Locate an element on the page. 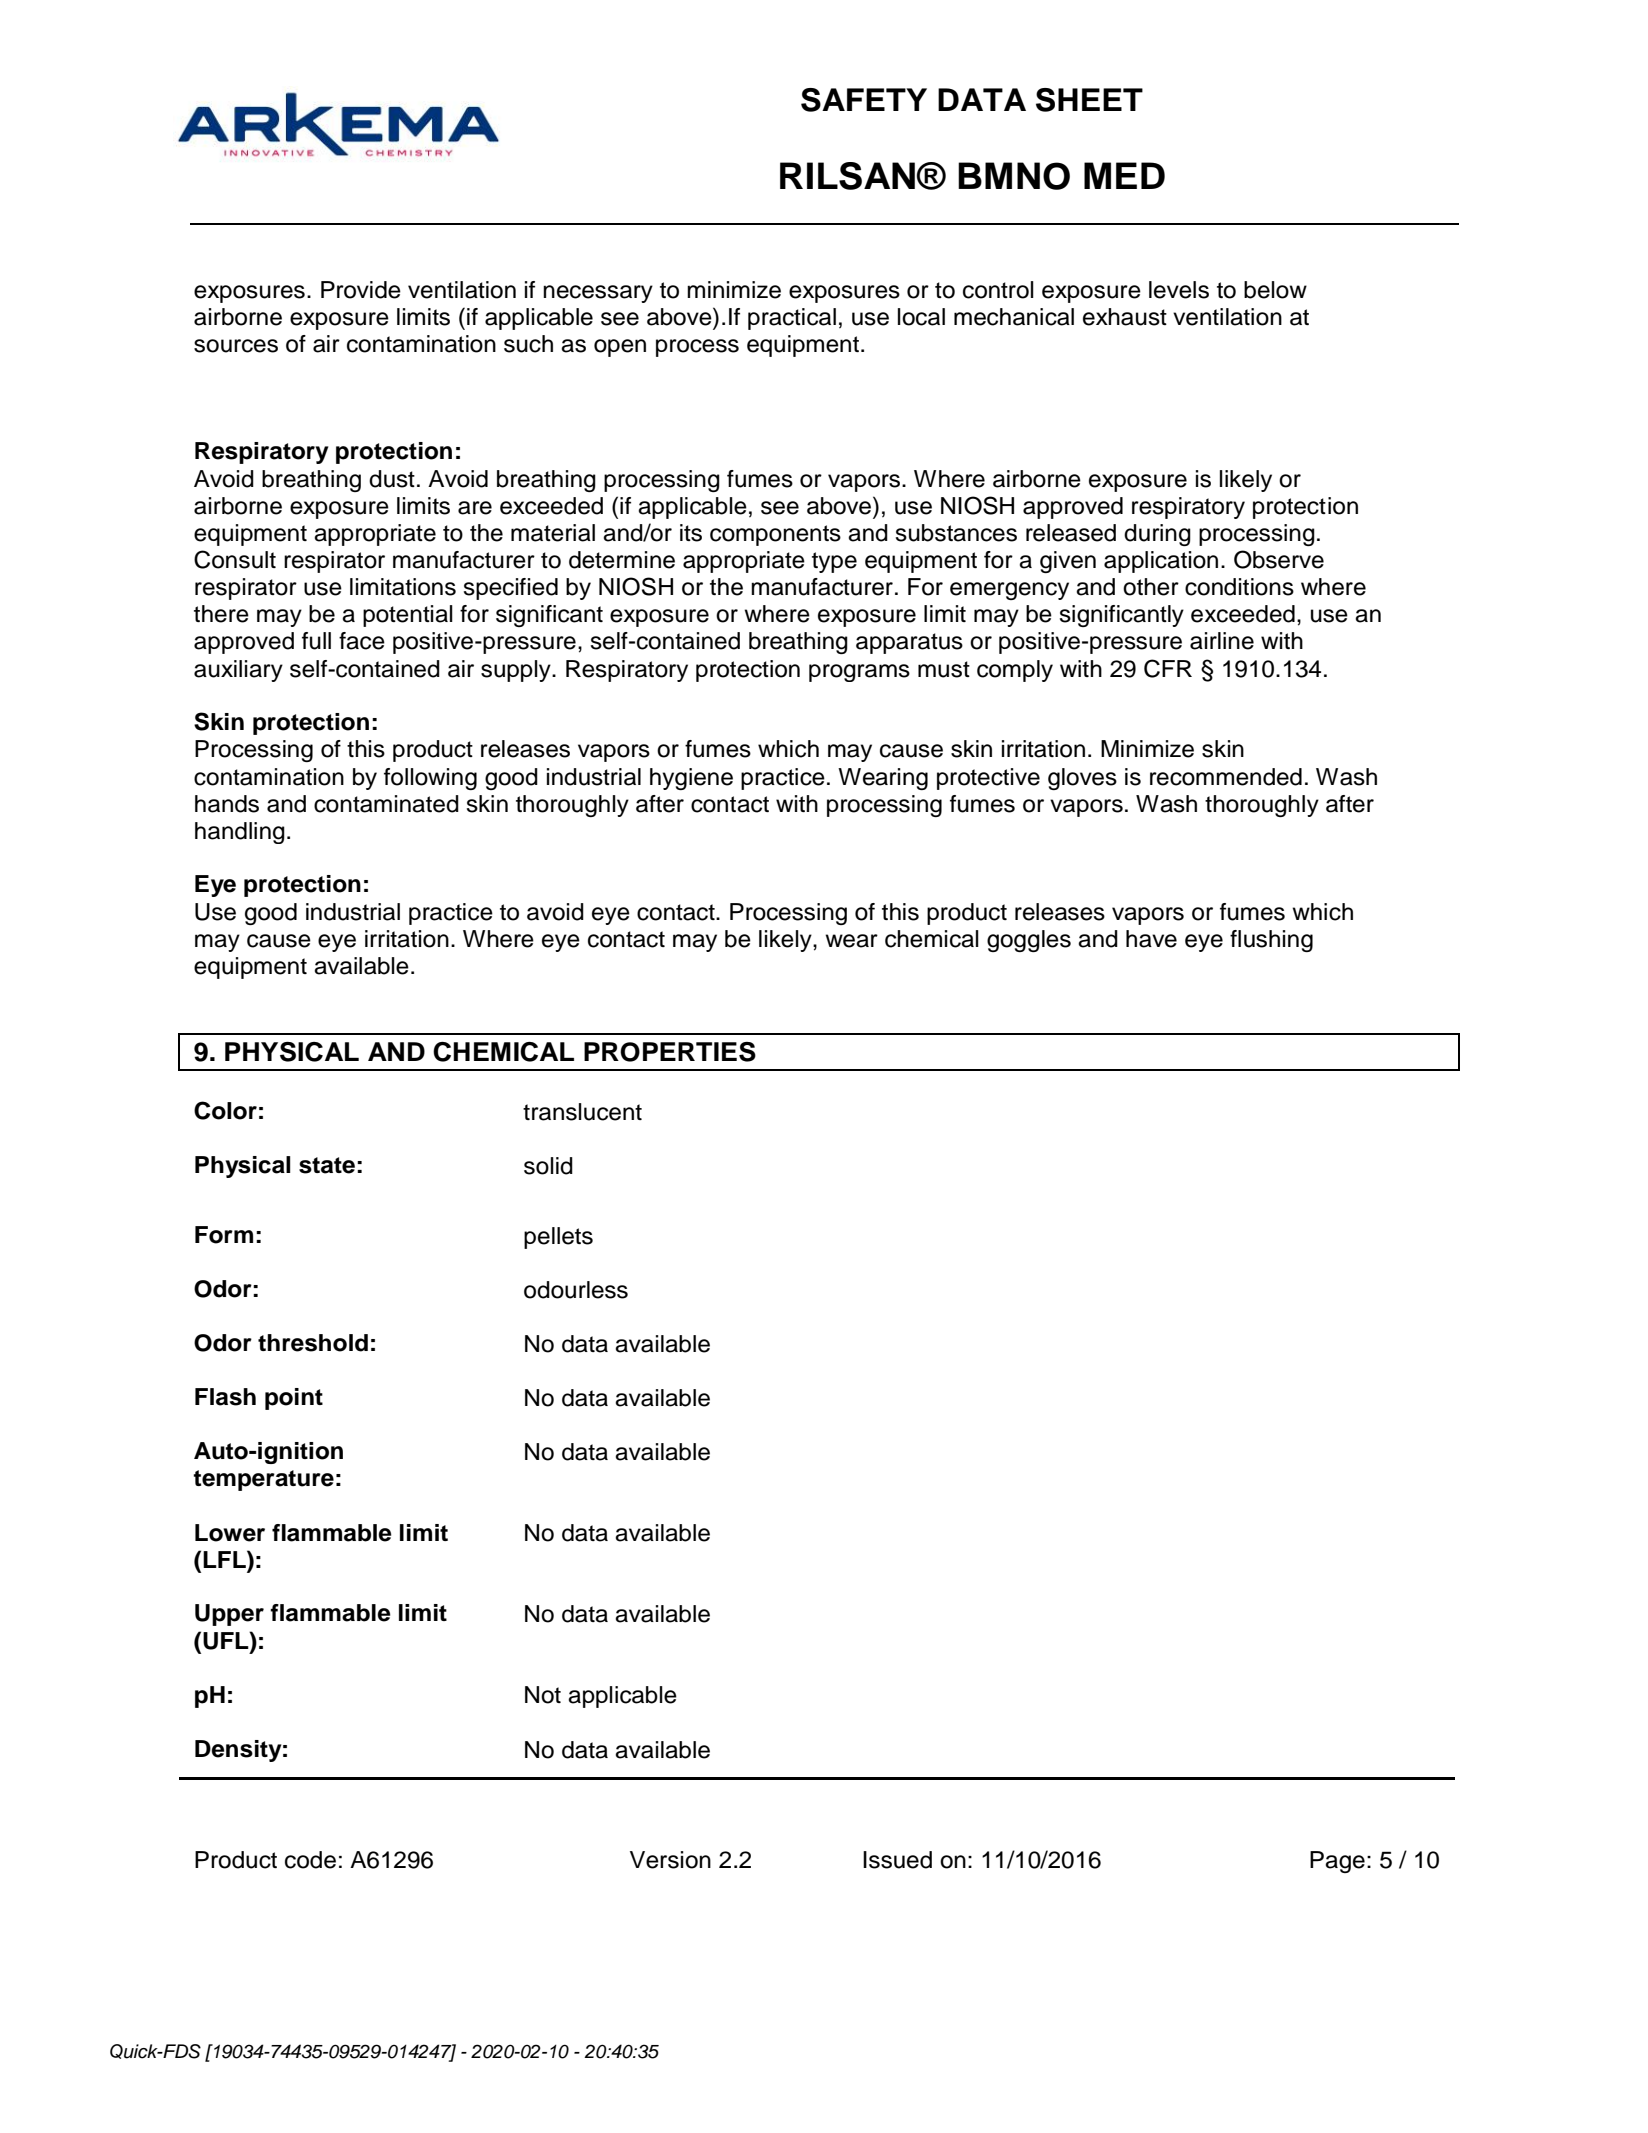 Image resolution: width=1648 pixels, height=2133 pixels. SAFETY is located at coordinates (864, 100).
